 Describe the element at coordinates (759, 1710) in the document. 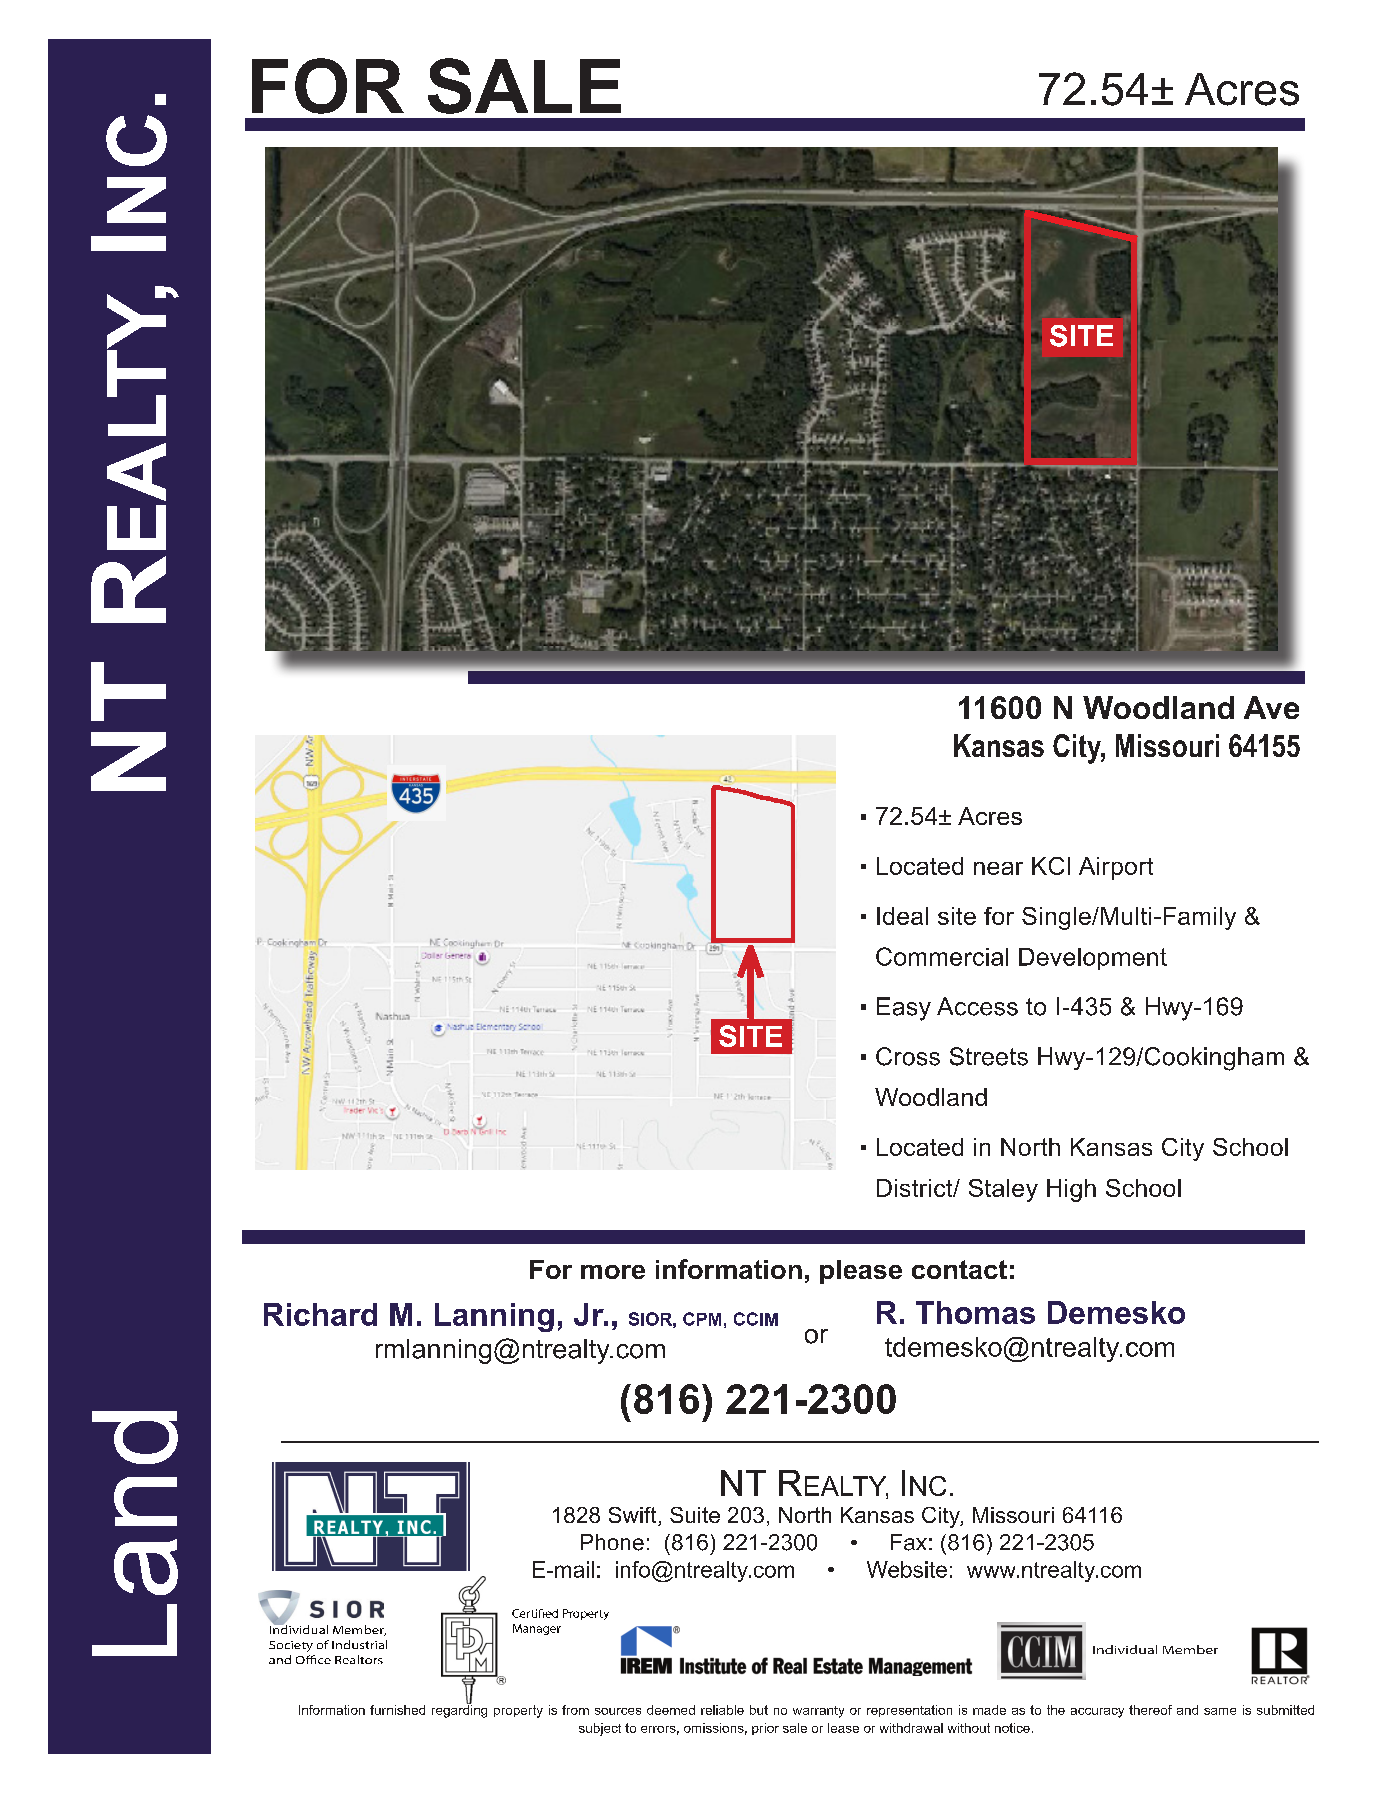

I see `but` at that location.
